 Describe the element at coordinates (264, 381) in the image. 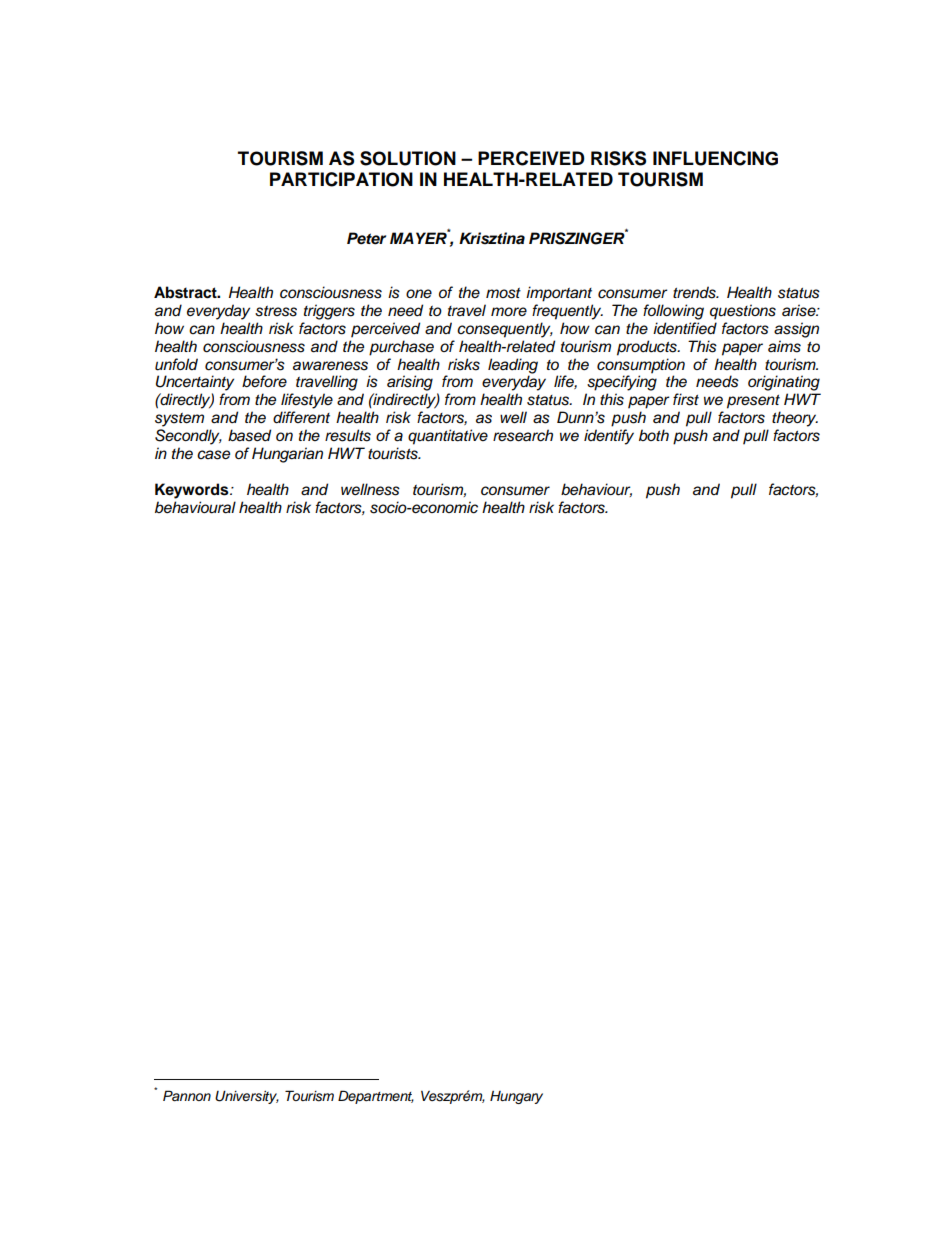

I see `before` at that location.
